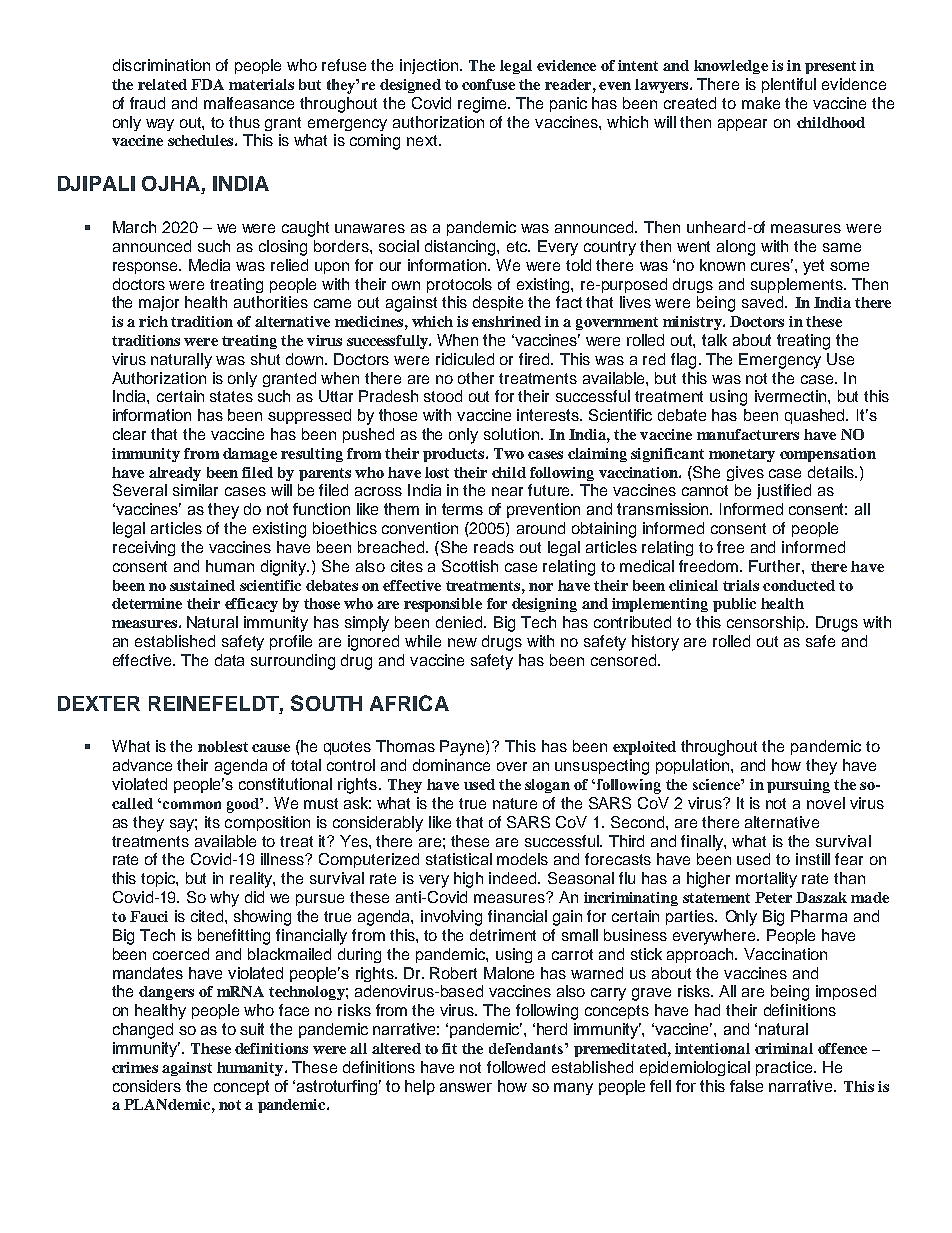 Image resolution: width=952 pixels, height=1233 pixels. I want to click on dominance, so click(451, 765).
